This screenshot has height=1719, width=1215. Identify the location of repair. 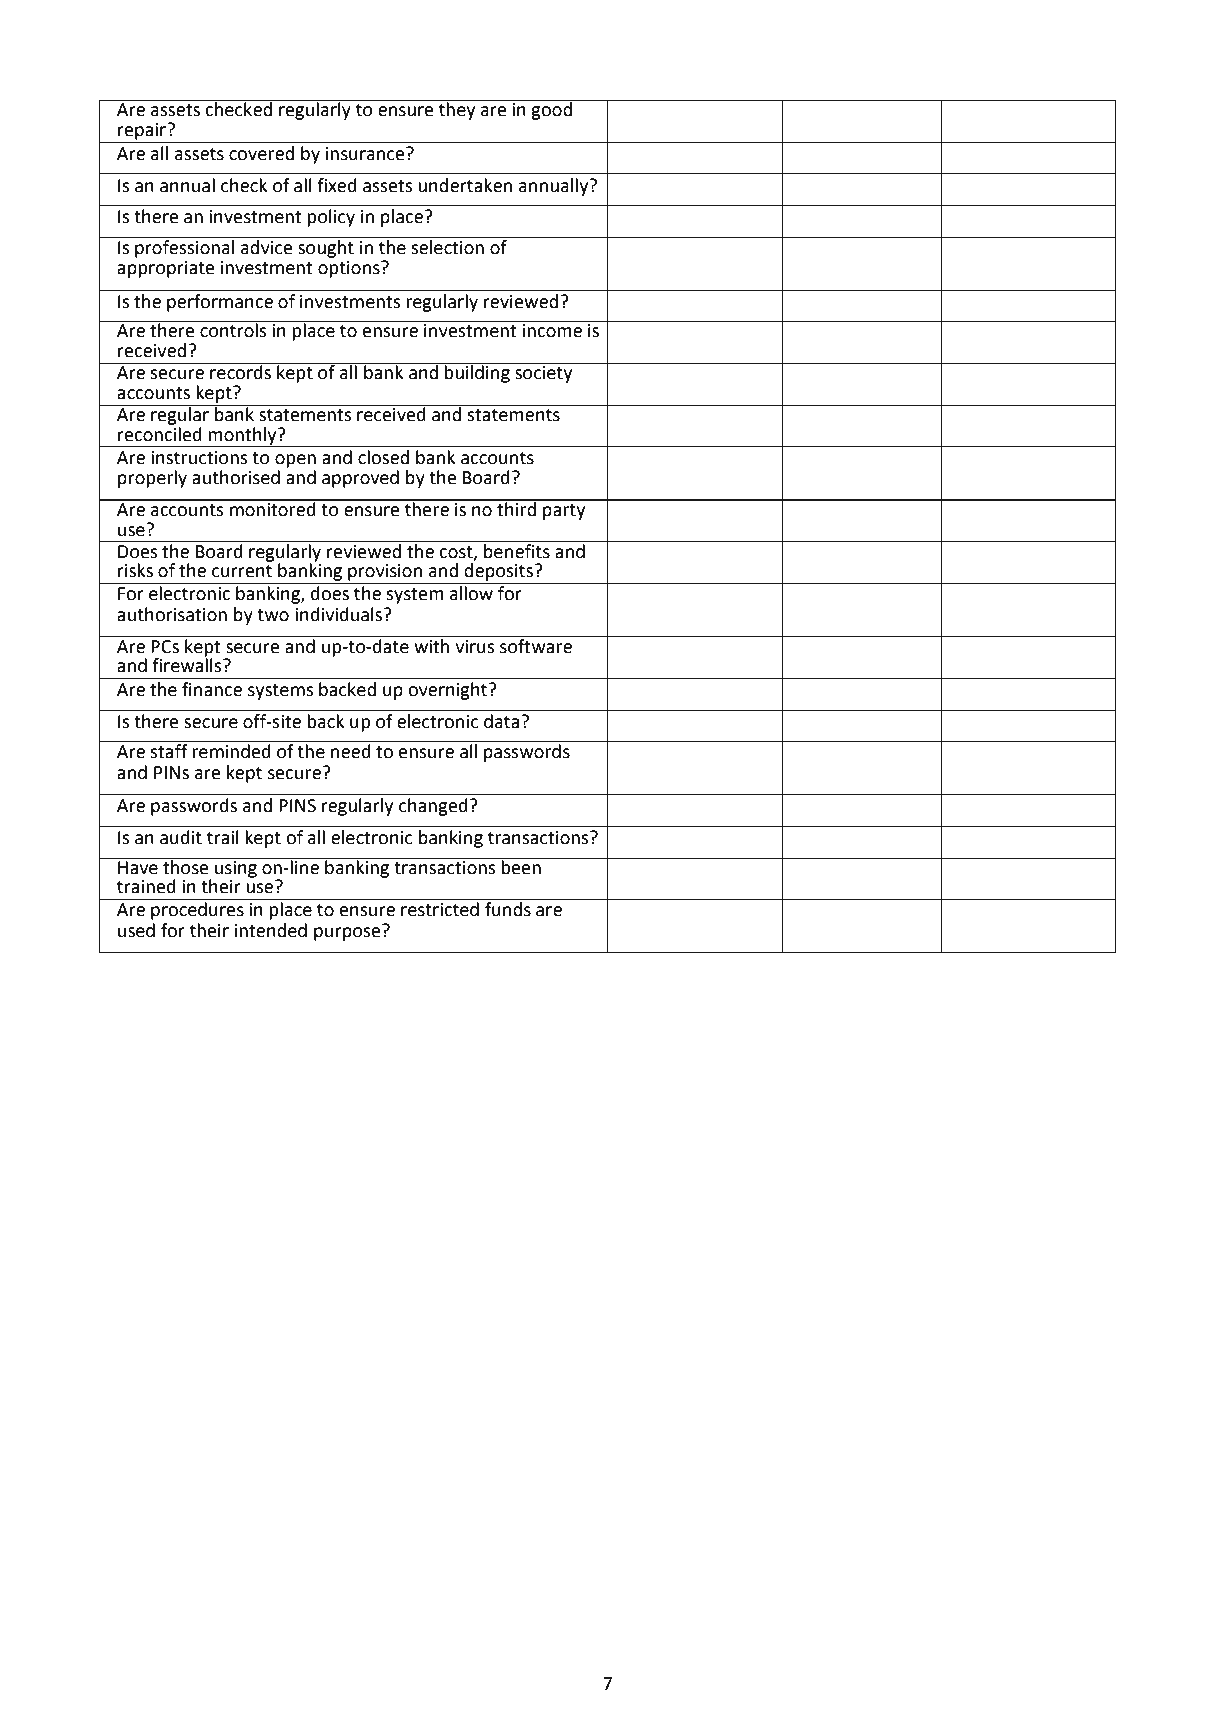
(143, 131).
